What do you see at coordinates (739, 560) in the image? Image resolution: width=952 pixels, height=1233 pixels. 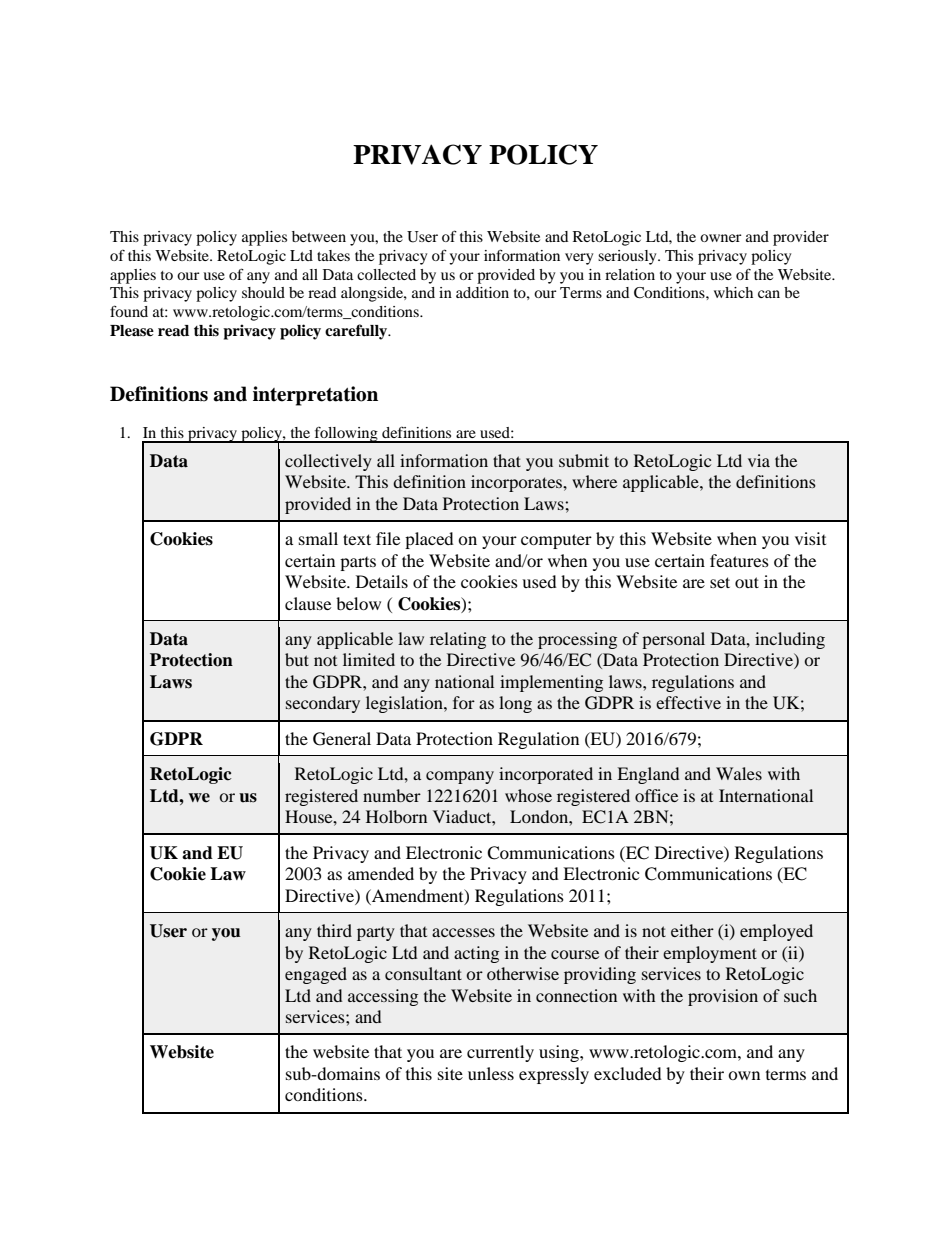 I see `features` at bounding box center [739, 560].
